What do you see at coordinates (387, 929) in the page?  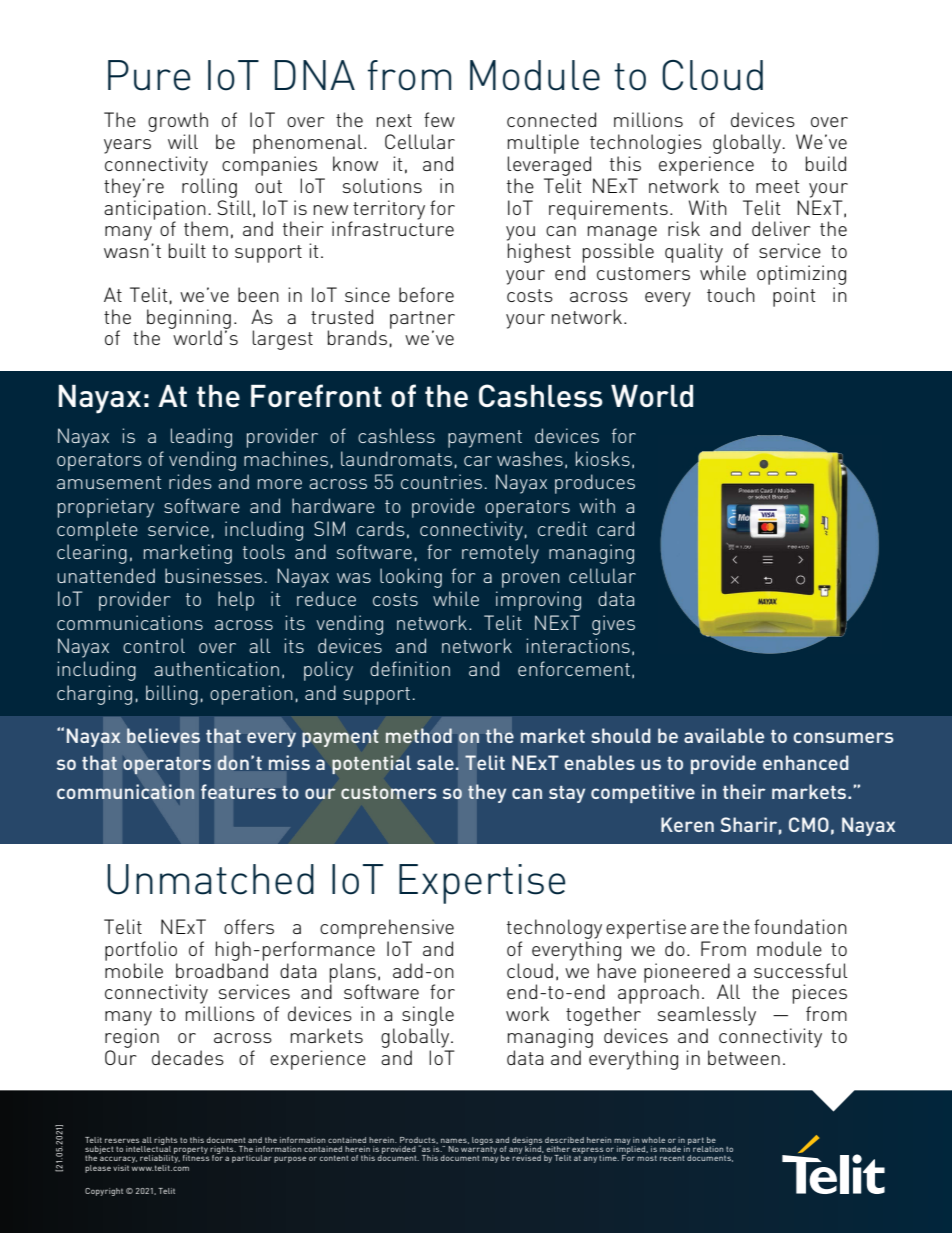 I see `comprehensive` at bounding box center [387, 929].
